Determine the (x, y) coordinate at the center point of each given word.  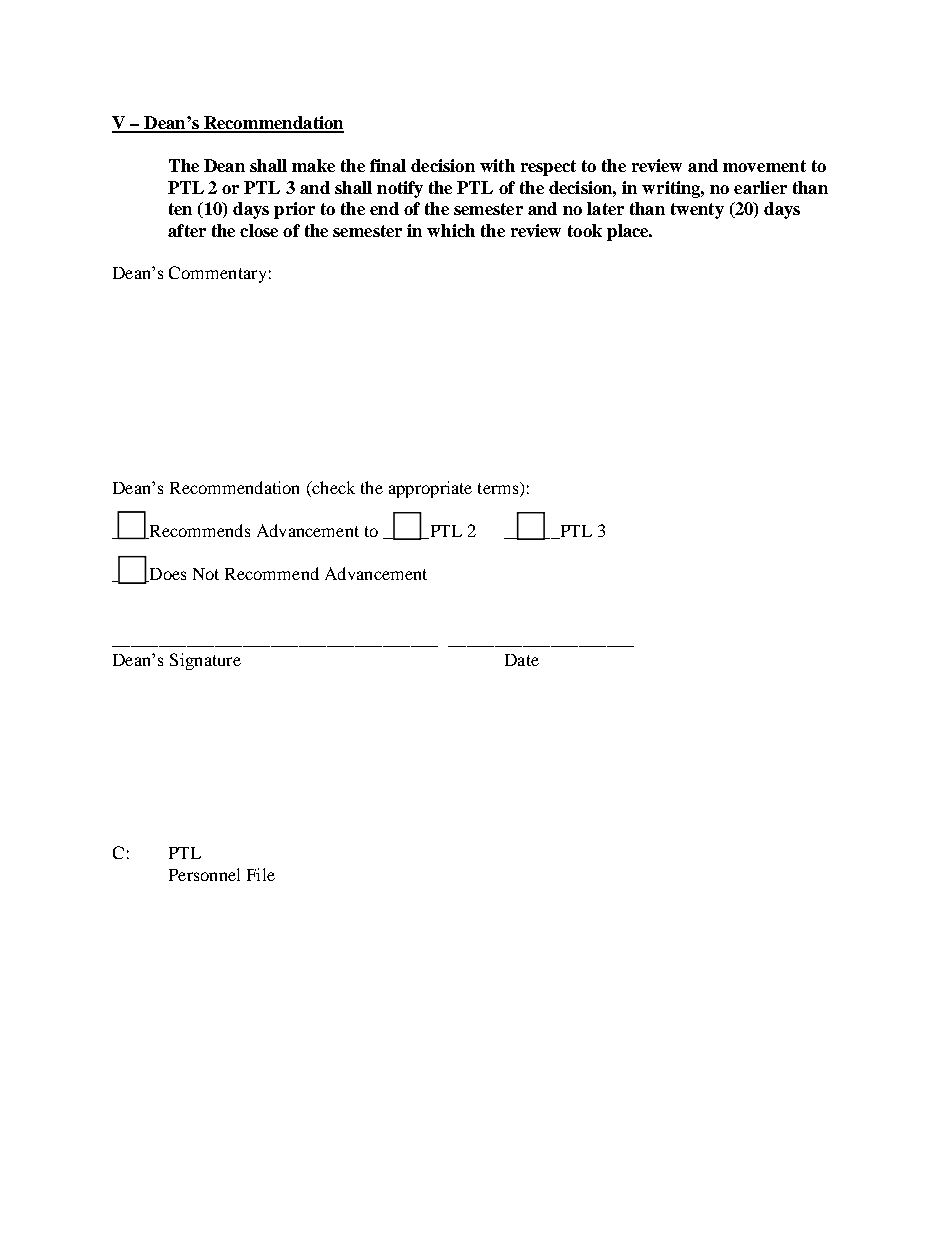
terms (499, 489)
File (261, 874)
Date (522, 660)
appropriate (430, 489)
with (497, 165)
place (629, 232)
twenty (697, 211)
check (332, 489)
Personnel (204, 874)
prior (294, 210)
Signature (205, 661)
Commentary (217, 274)
